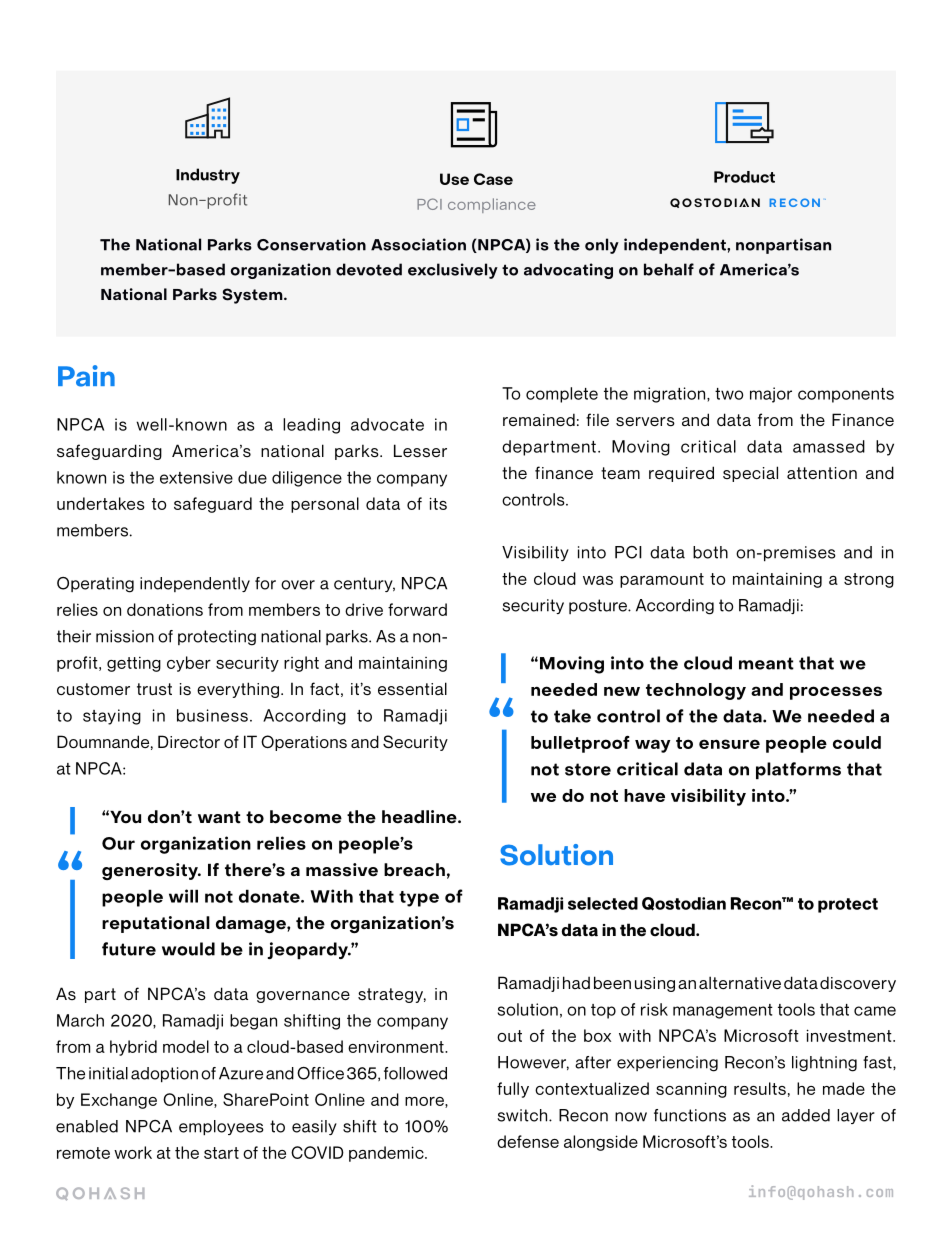 This page has width=952, height=1233. I want to click on platforms, so click(798, 770).
